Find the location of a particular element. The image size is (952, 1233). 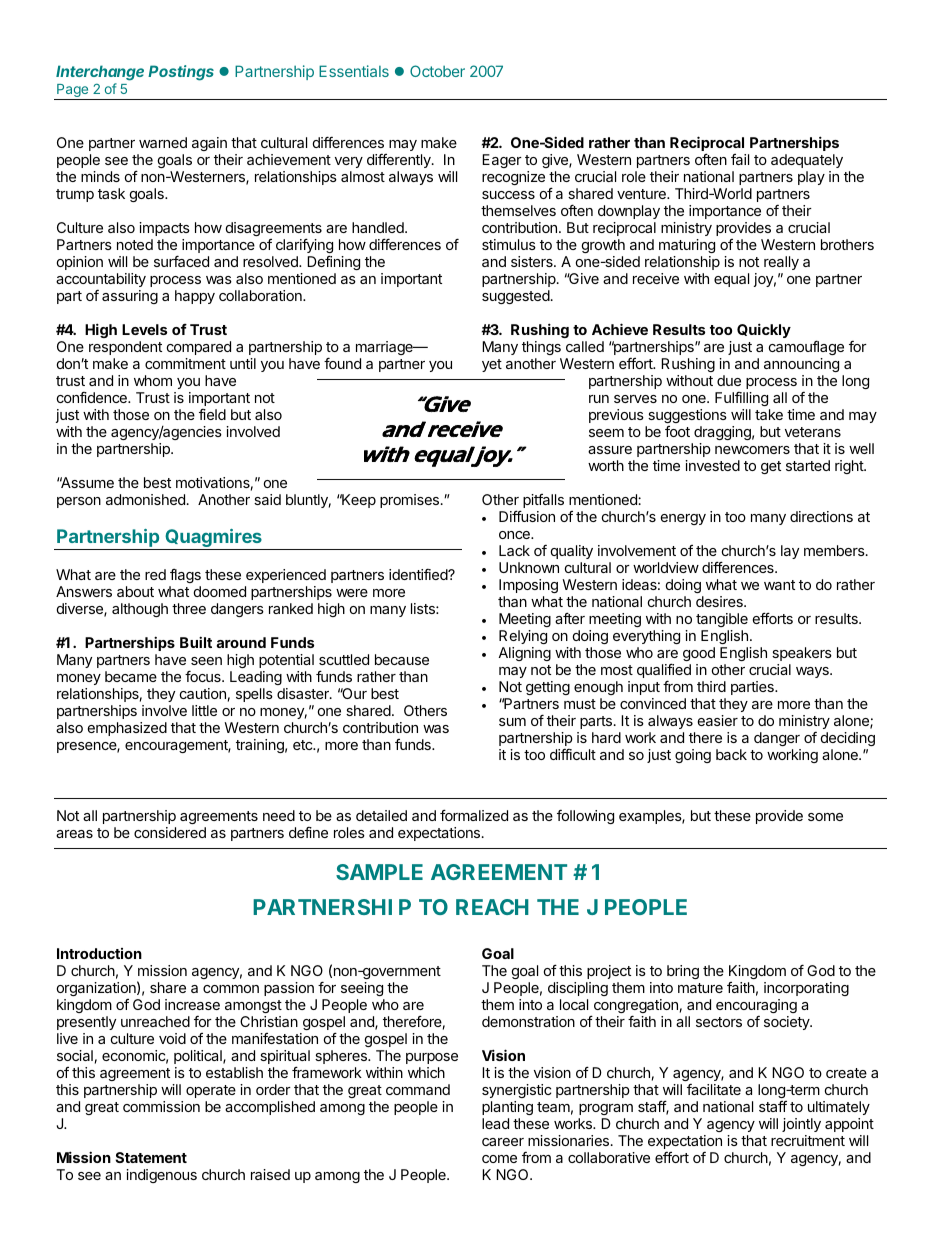

some is located at coordinates (825, 817).
